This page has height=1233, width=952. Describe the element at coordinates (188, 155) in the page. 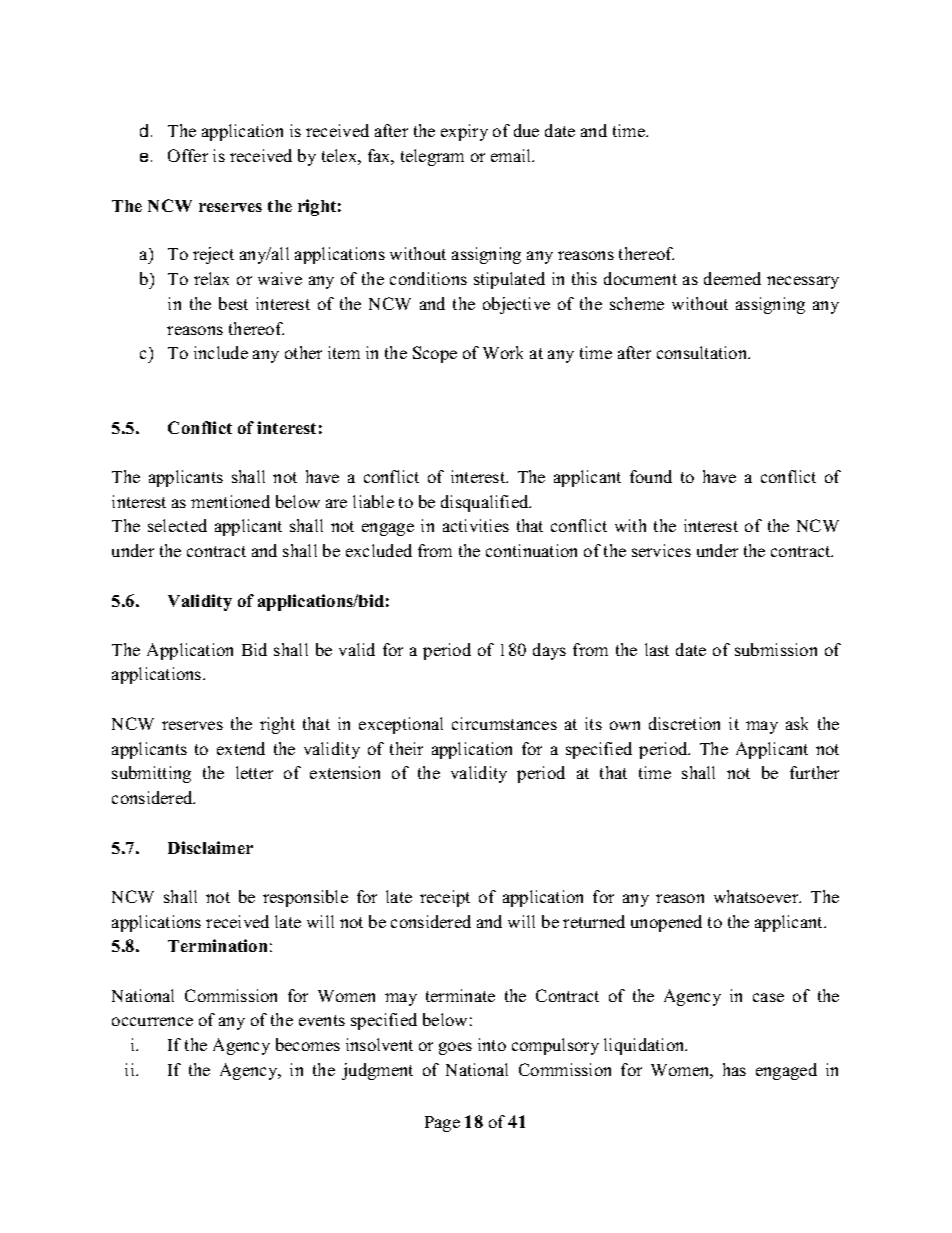

I see `Offer` at that location.
